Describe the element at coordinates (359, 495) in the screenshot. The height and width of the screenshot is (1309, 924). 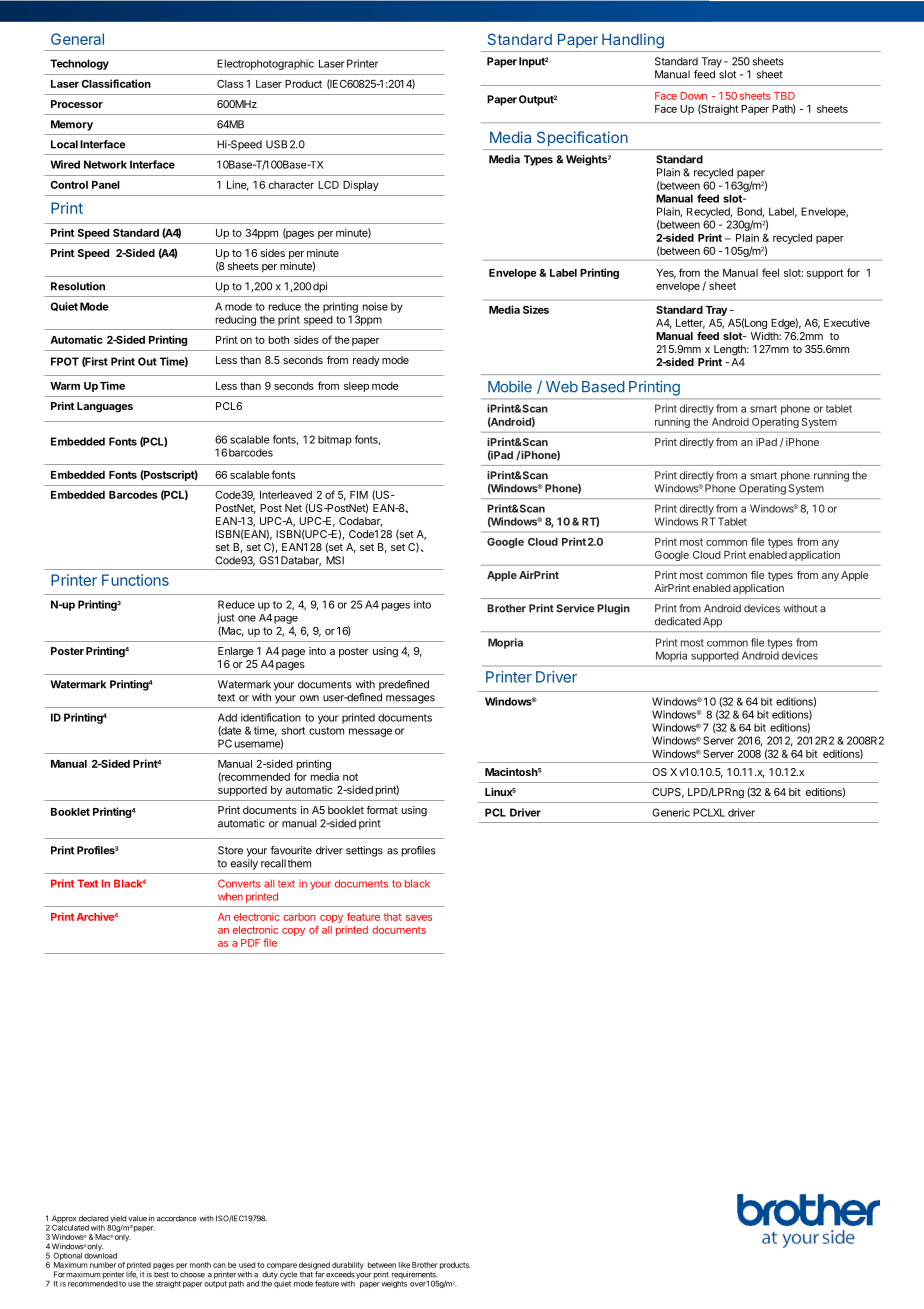
I see `FIM` at that location.
